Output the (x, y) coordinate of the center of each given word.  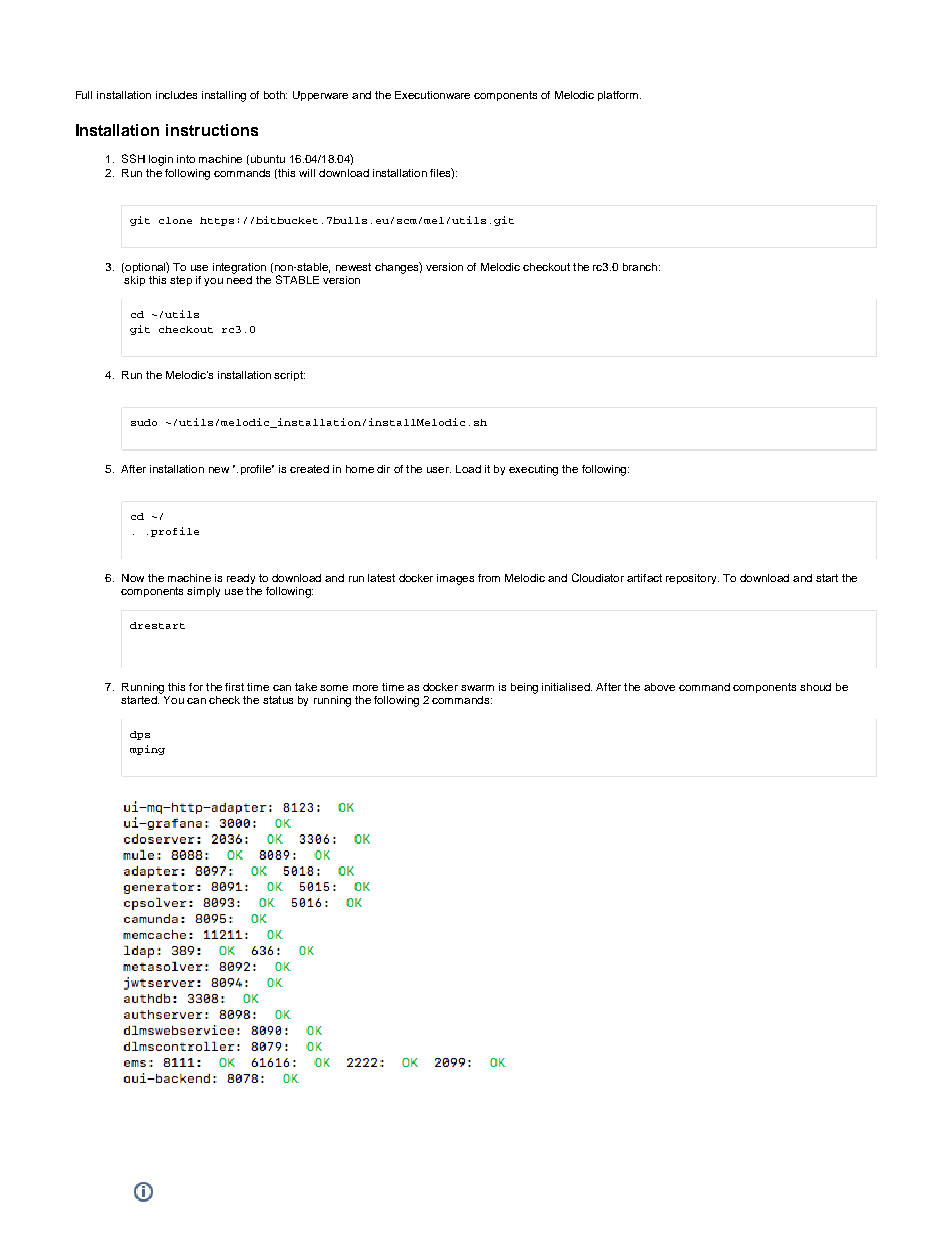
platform (619, 96)
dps (140, 735)
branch (640, 267)
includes (176, 95)
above (659, 687)
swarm (477, 688)
